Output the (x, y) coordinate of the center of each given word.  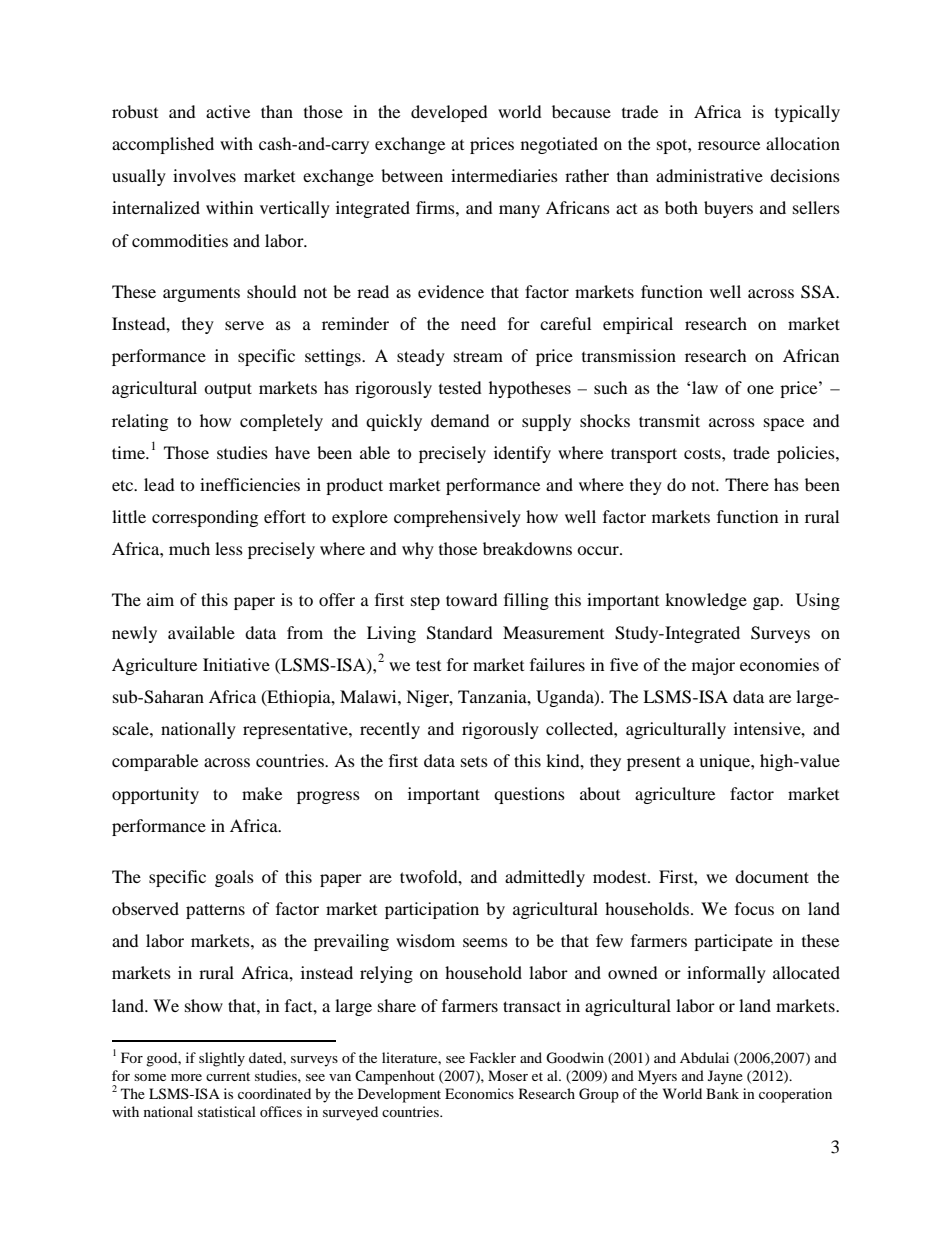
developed (449, 113)
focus (754, 908)
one (760, 389)
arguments (201, 294)
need (478, 323)
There (747, 484)
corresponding (205, 518)
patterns (215, 911)
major (713, 666)
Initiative (236, 664)
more (186, 1077)
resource (729, 145)
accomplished (163, 145)
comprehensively (457, 518)
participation (432, 910)
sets (474, 762)
